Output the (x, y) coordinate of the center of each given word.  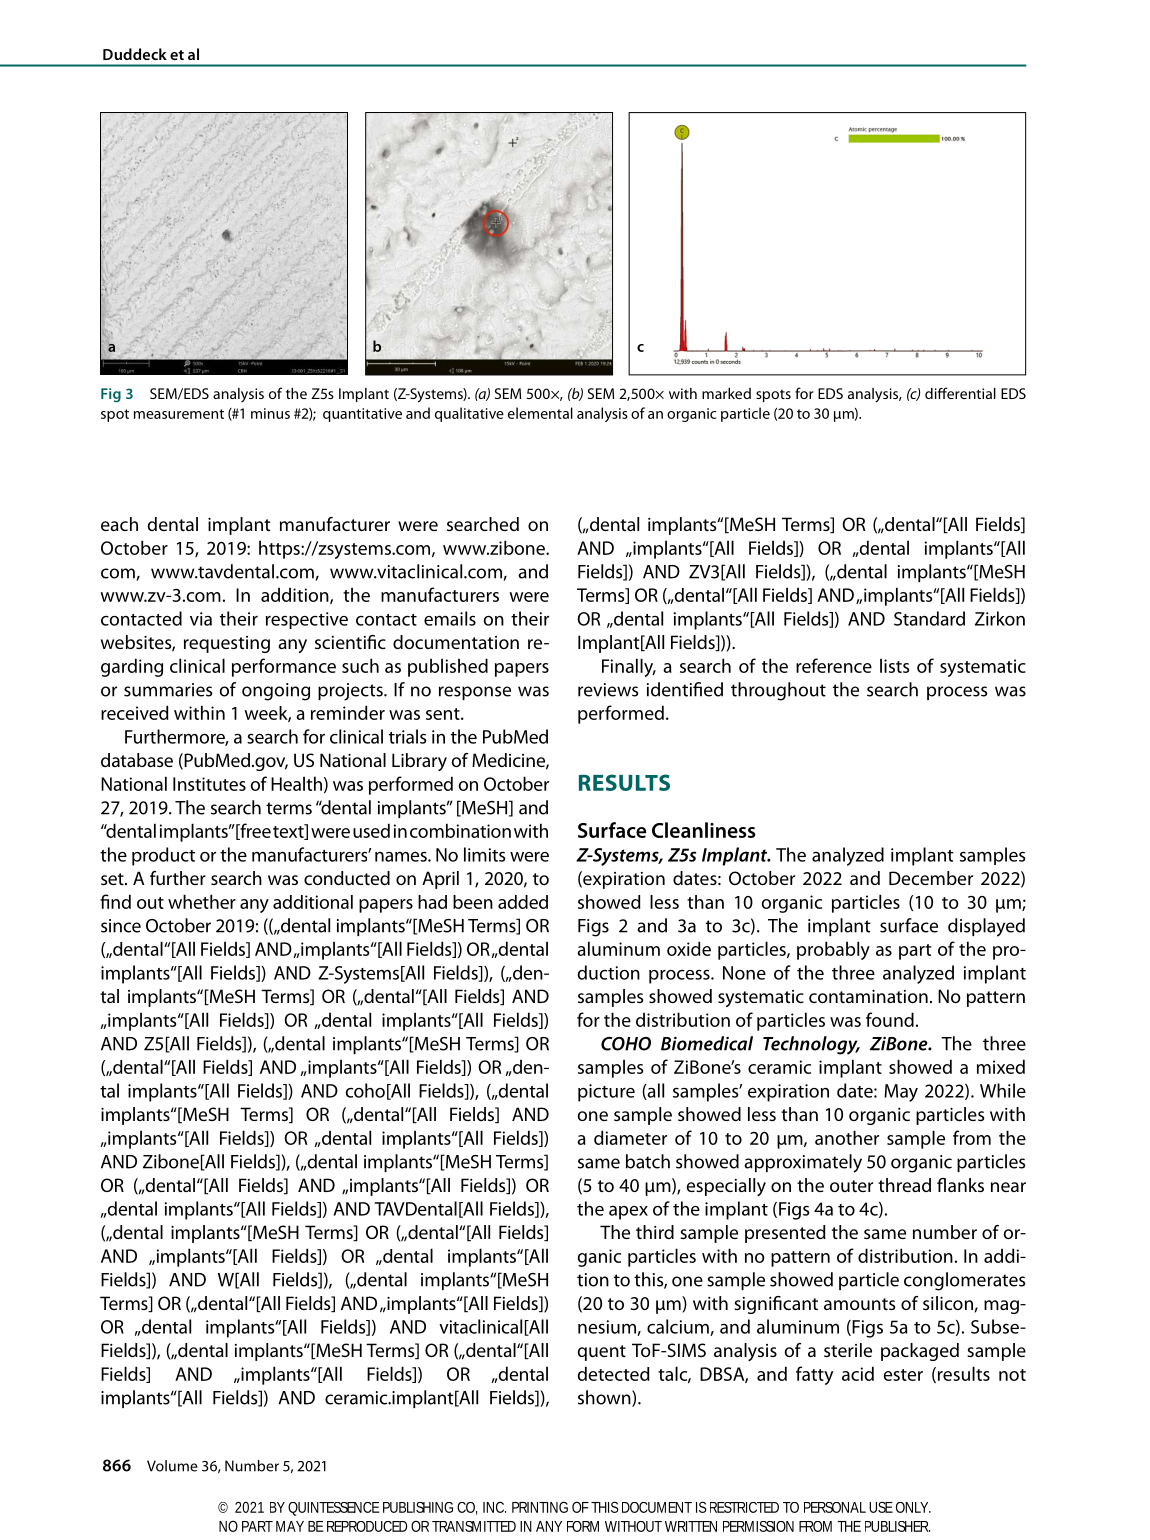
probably (833, 950)
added (523, 902)
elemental (540, 413)
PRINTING (540, 1507)
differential (960, 393)
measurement (179, 414)
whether (202, 901)
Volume (172, 1466)
